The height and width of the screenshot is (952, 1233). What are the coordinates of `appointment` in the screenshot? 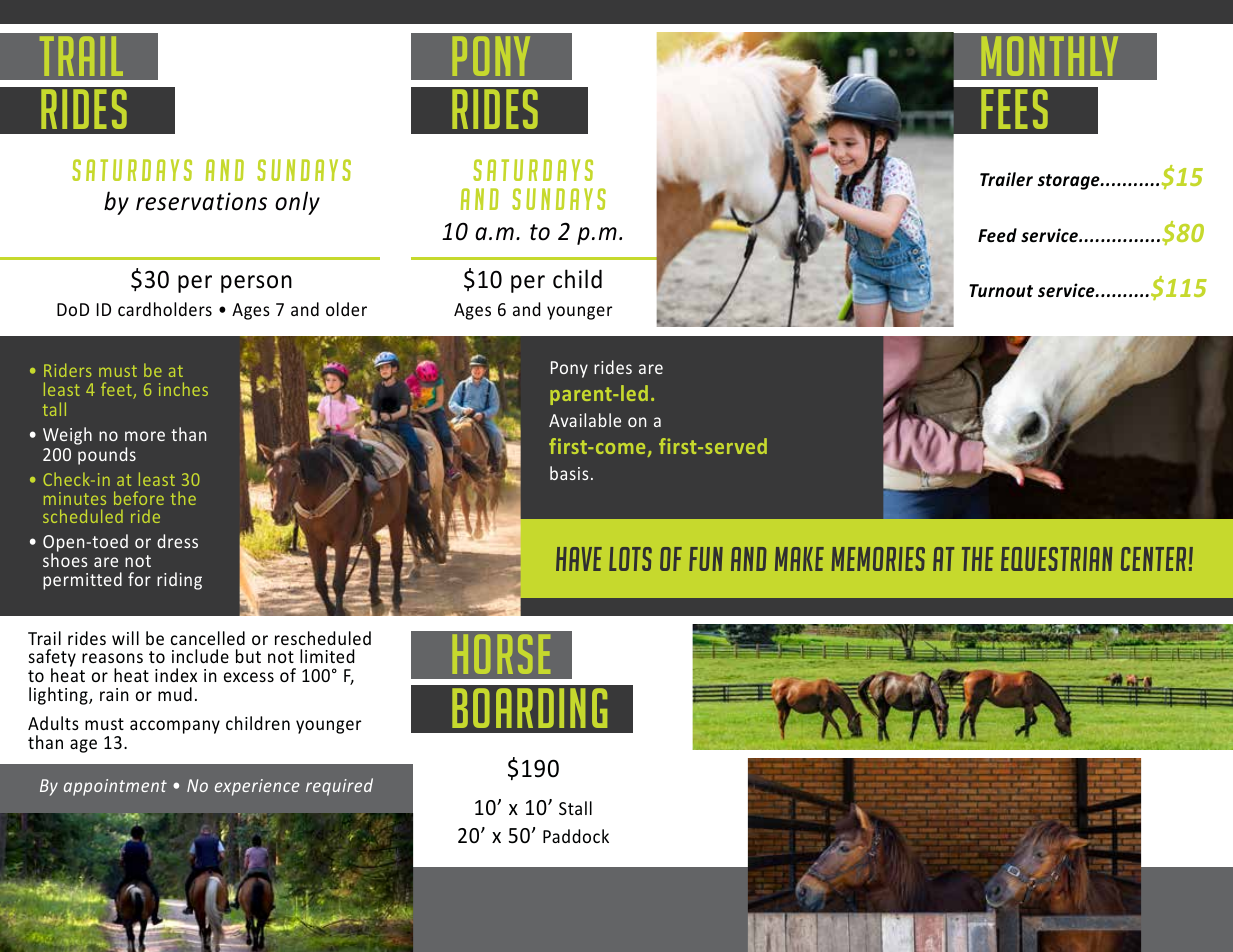 It's located at (115, 787).
